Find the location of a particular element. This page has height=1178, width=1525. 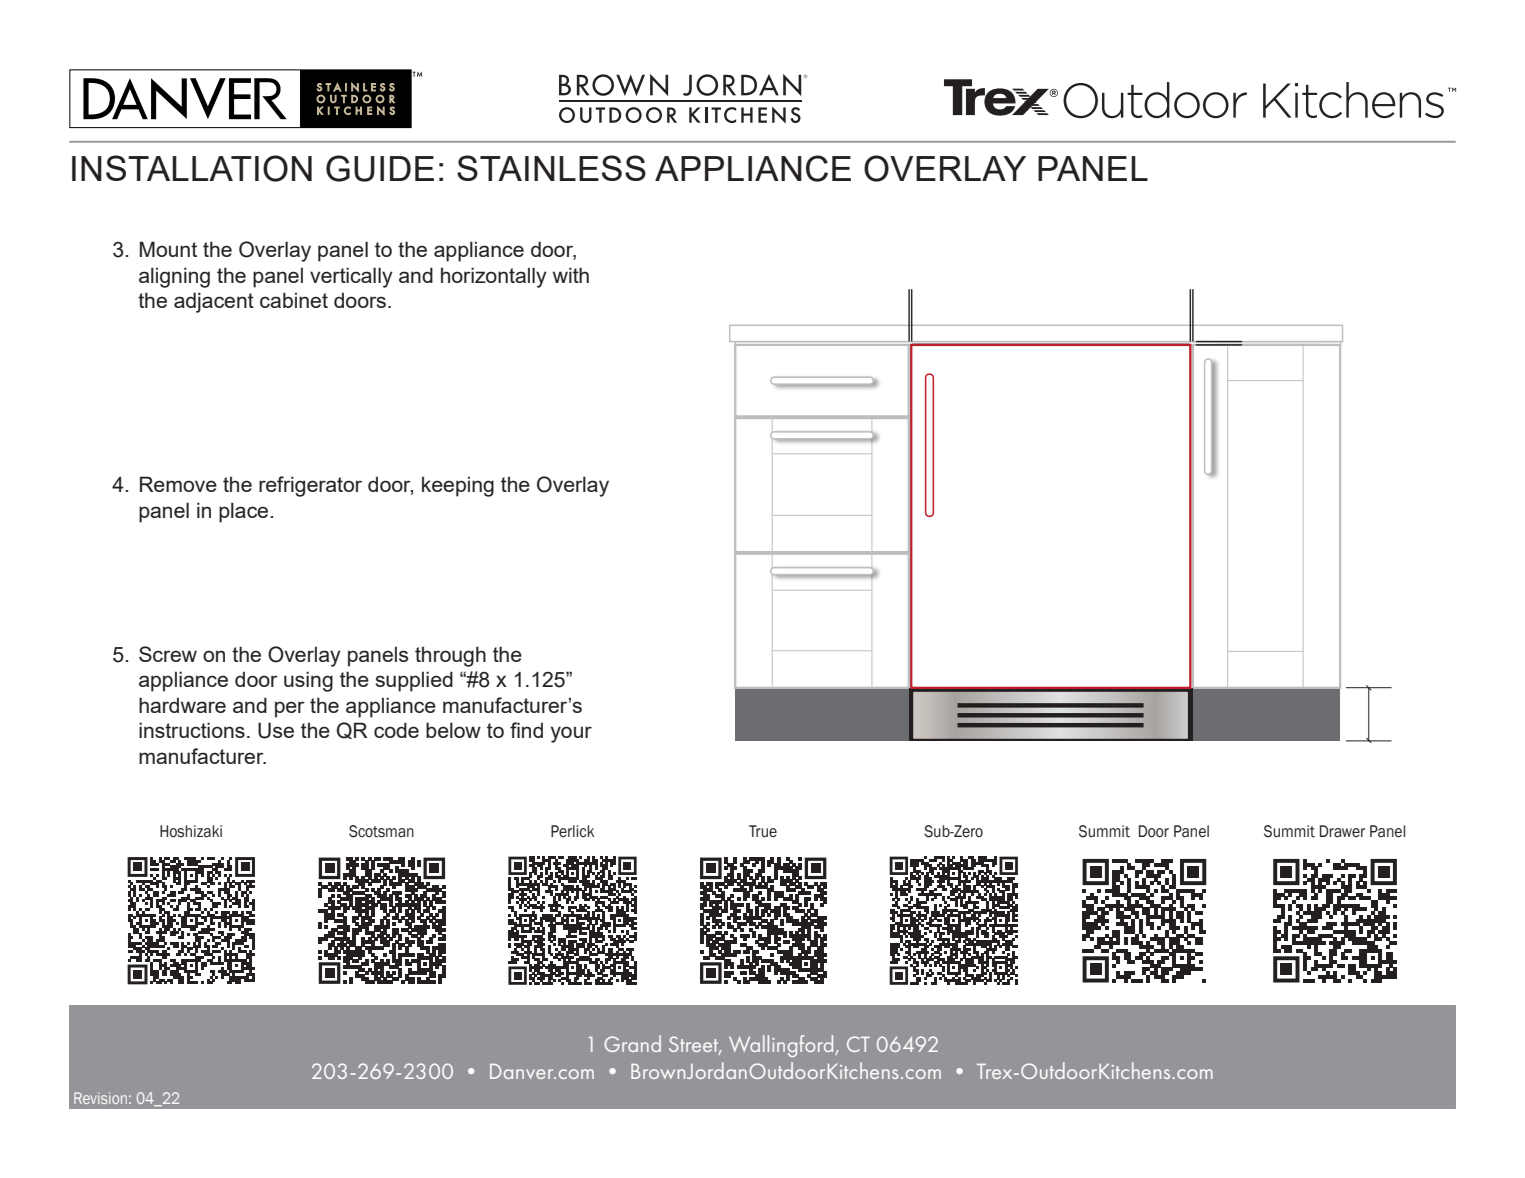

Grand is located at coordinates (632, 1043).
